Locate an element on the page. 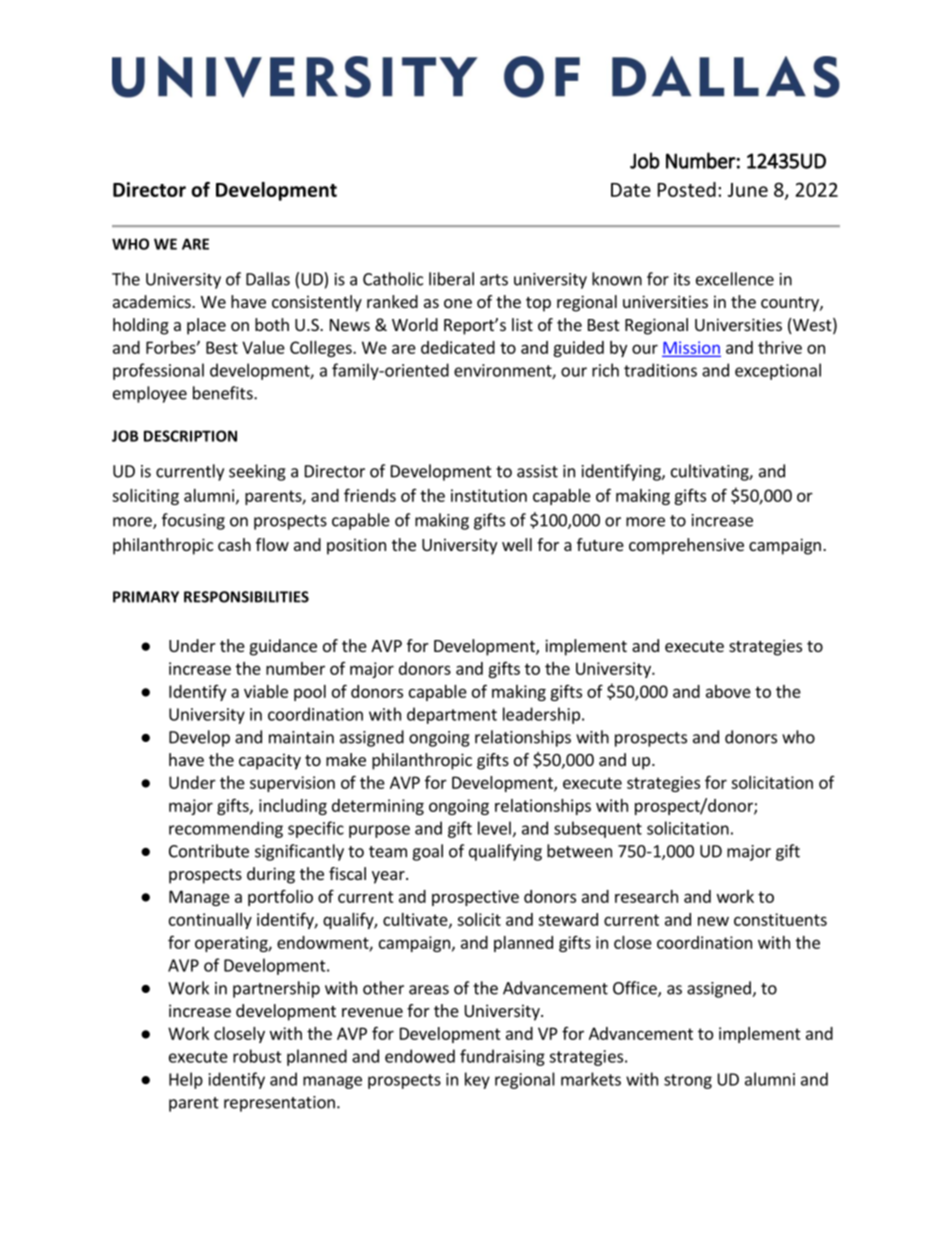 The image size is (952, 1233). Help is located at coordinates (186, 1080).
